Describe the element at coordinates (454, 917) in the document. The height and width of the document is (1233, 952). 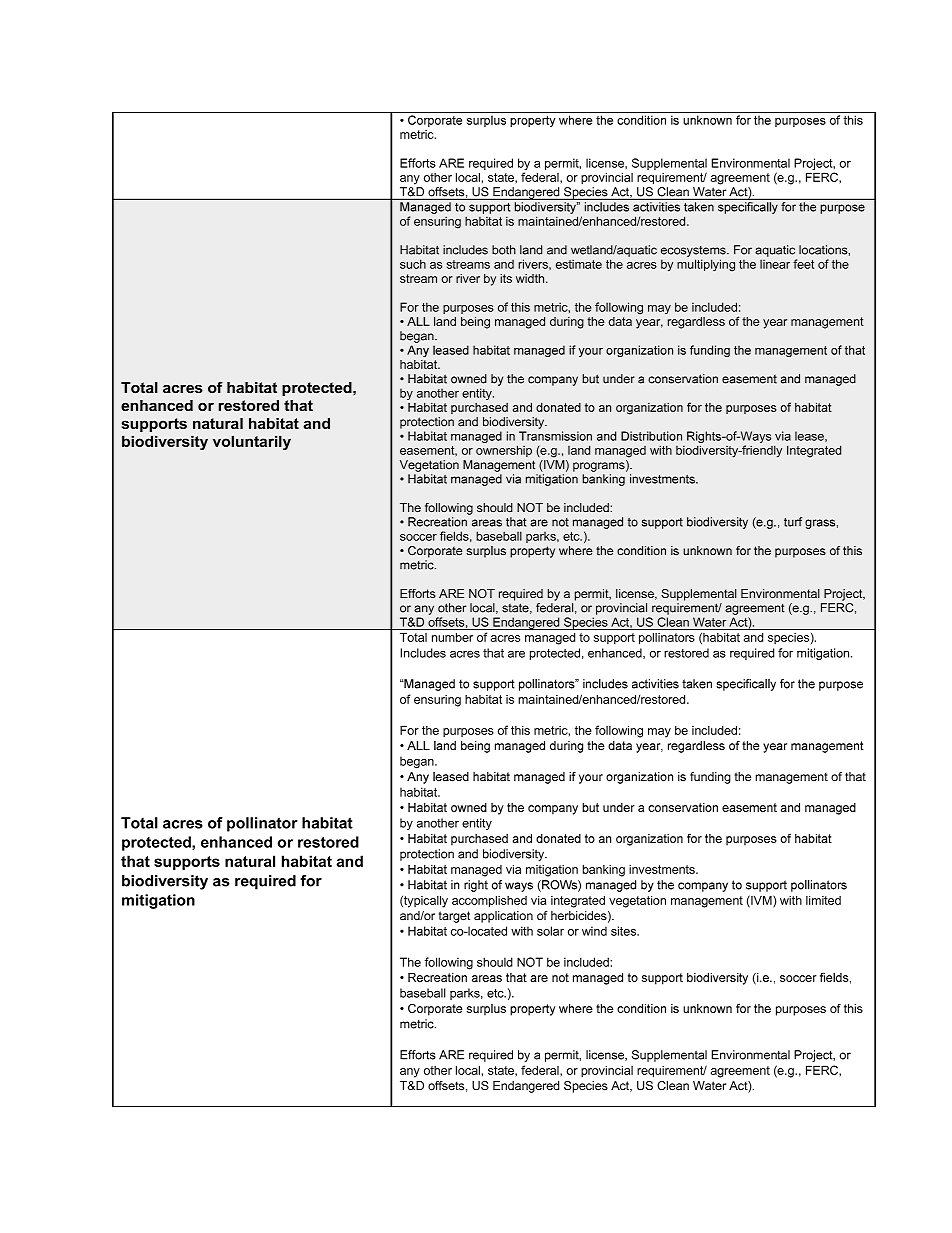
I see `target` at that location.
